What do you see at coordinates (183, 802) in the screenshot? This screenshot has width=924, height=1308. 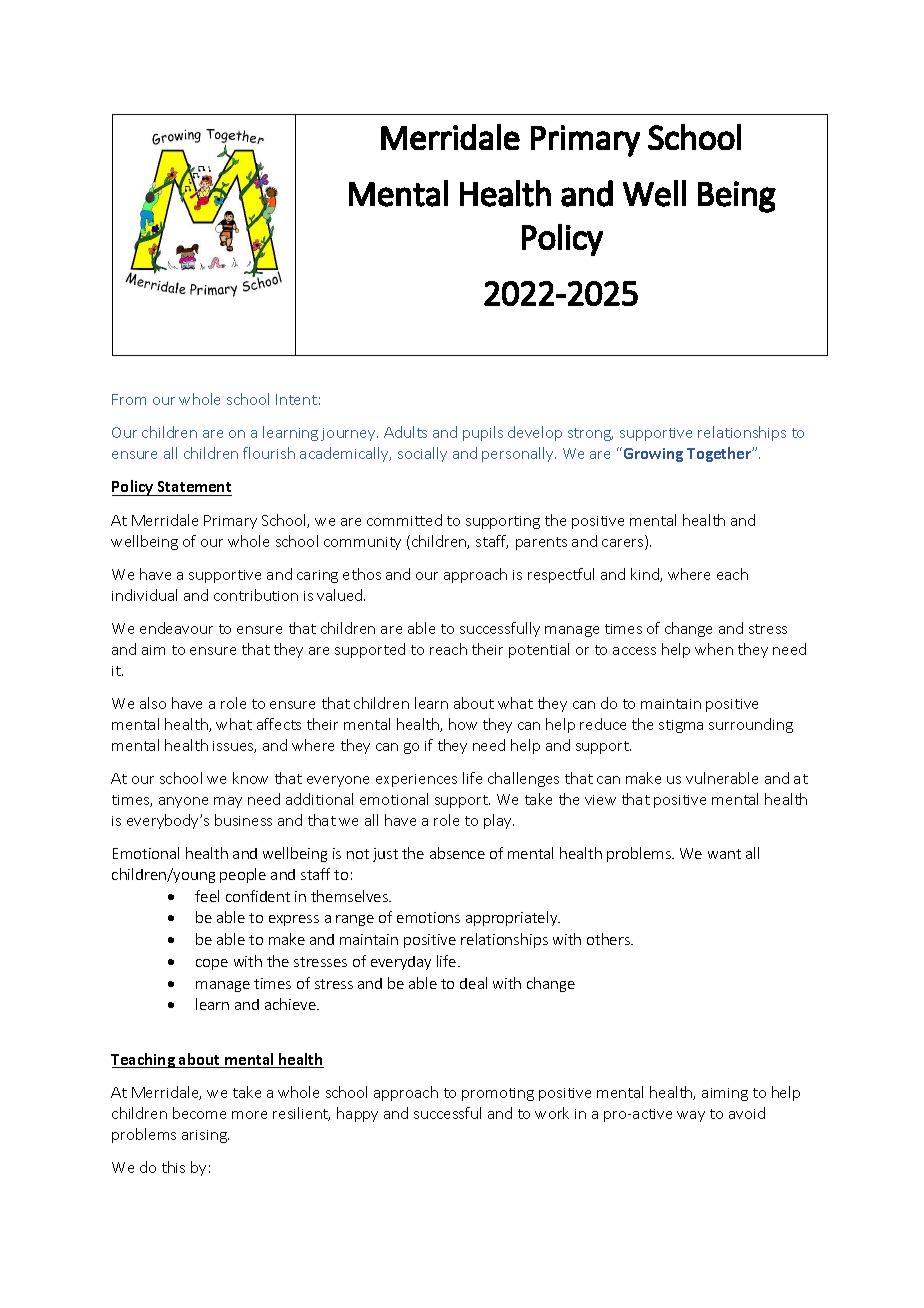 I see `anyone` at bounding box center [183, 802].
